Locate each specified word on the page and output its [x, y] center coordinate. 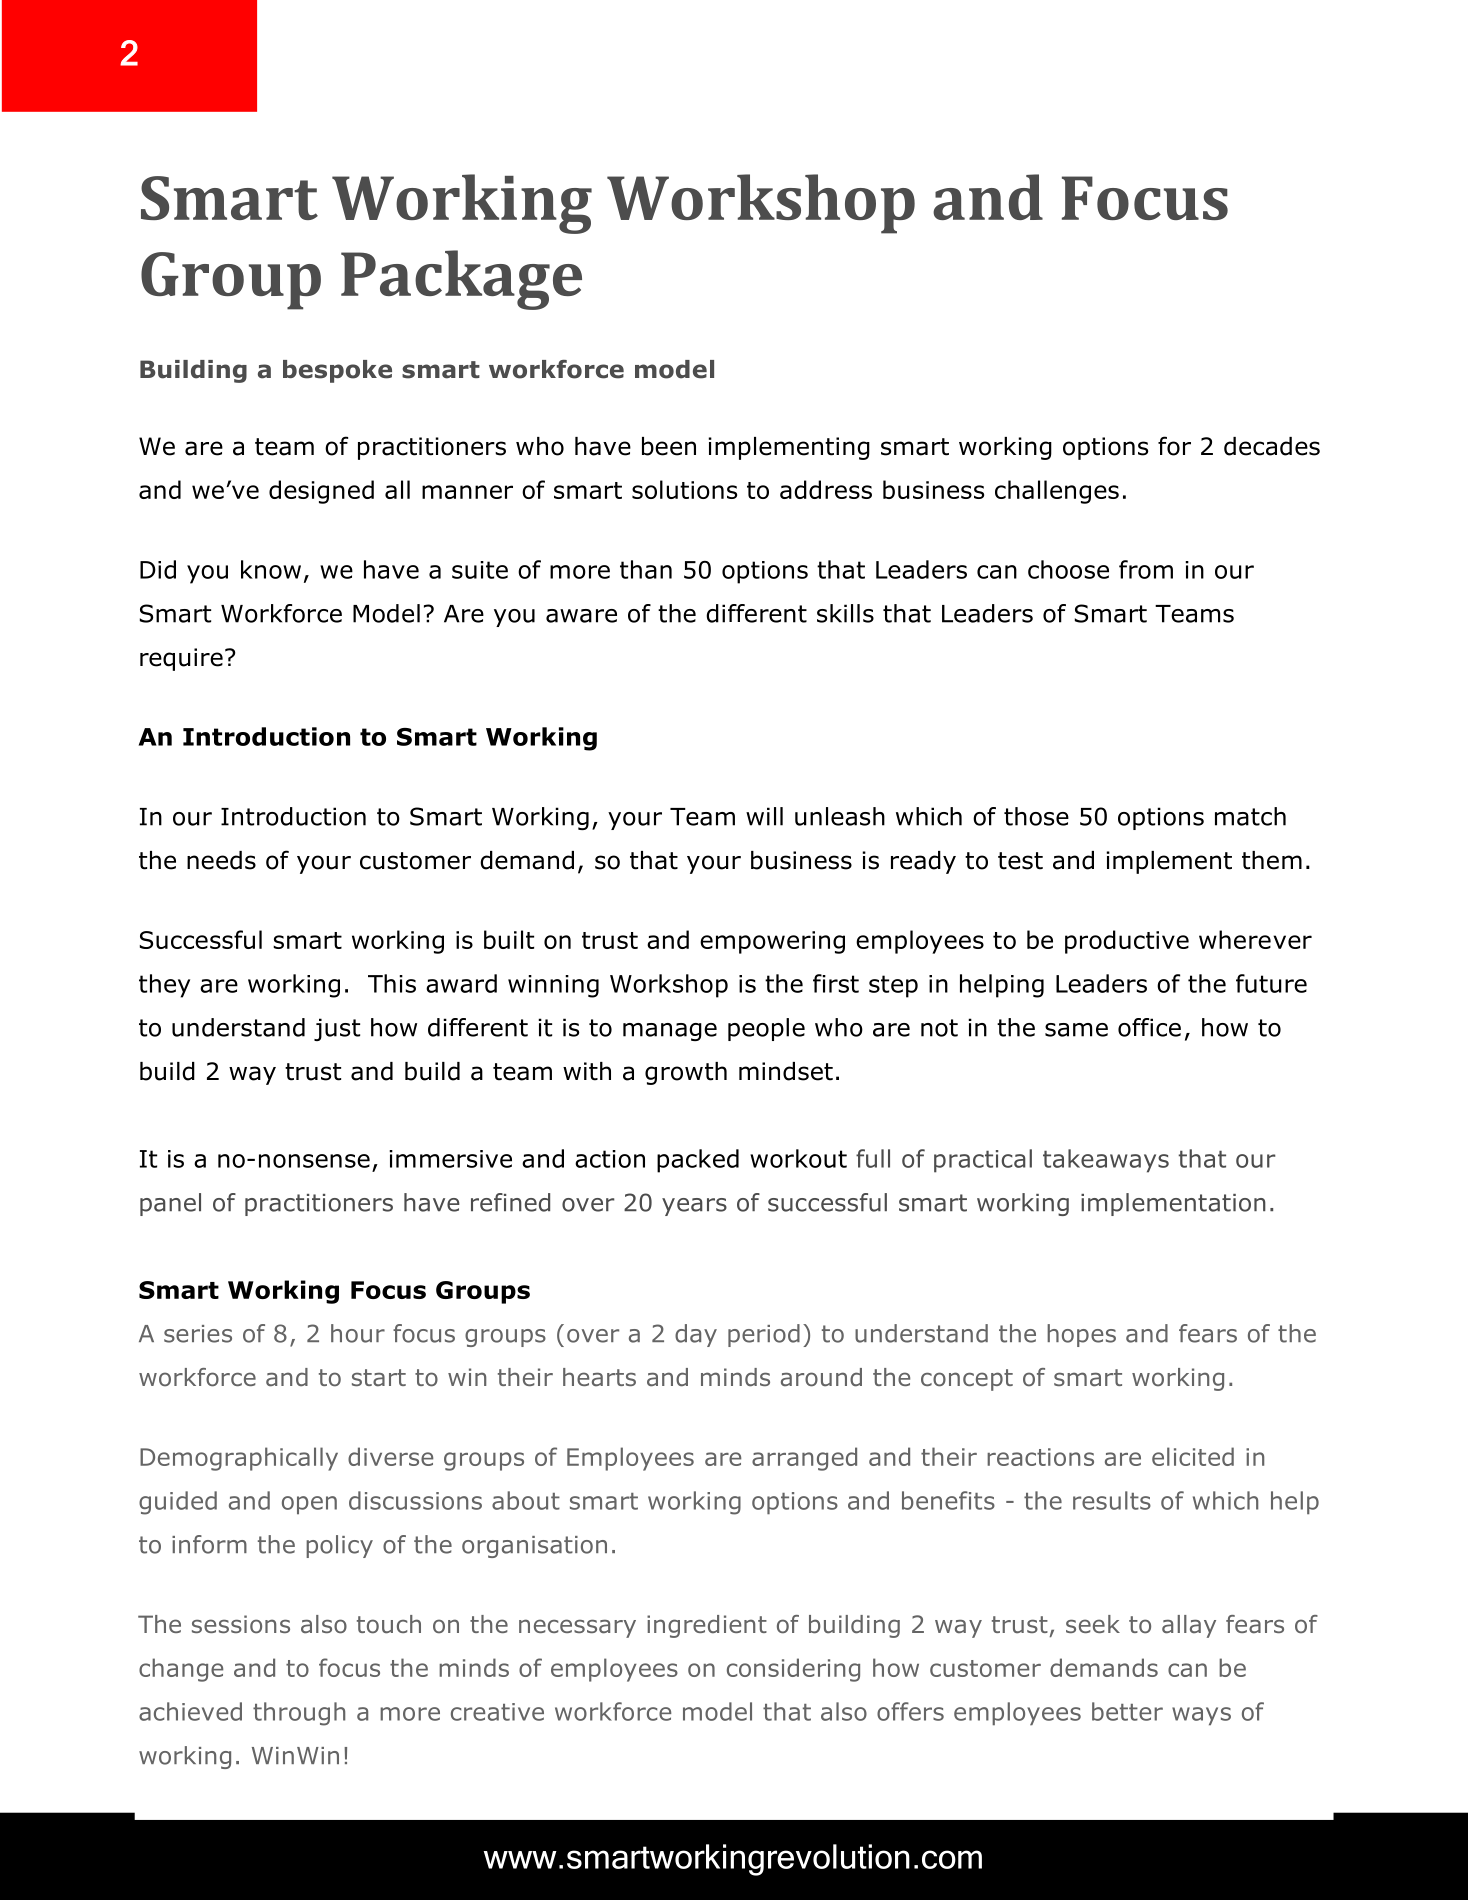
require [181, 659]
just [337, 1029]
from [1146, 569]
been [669, 446]
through [299, 1714]
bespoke [337, 371]
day [696, 1335]
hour [358, 1333]
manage [670, 1032]
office [1149, 1027]
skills [845, 613]
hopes [1081, 1335]
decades [1272, 446]
